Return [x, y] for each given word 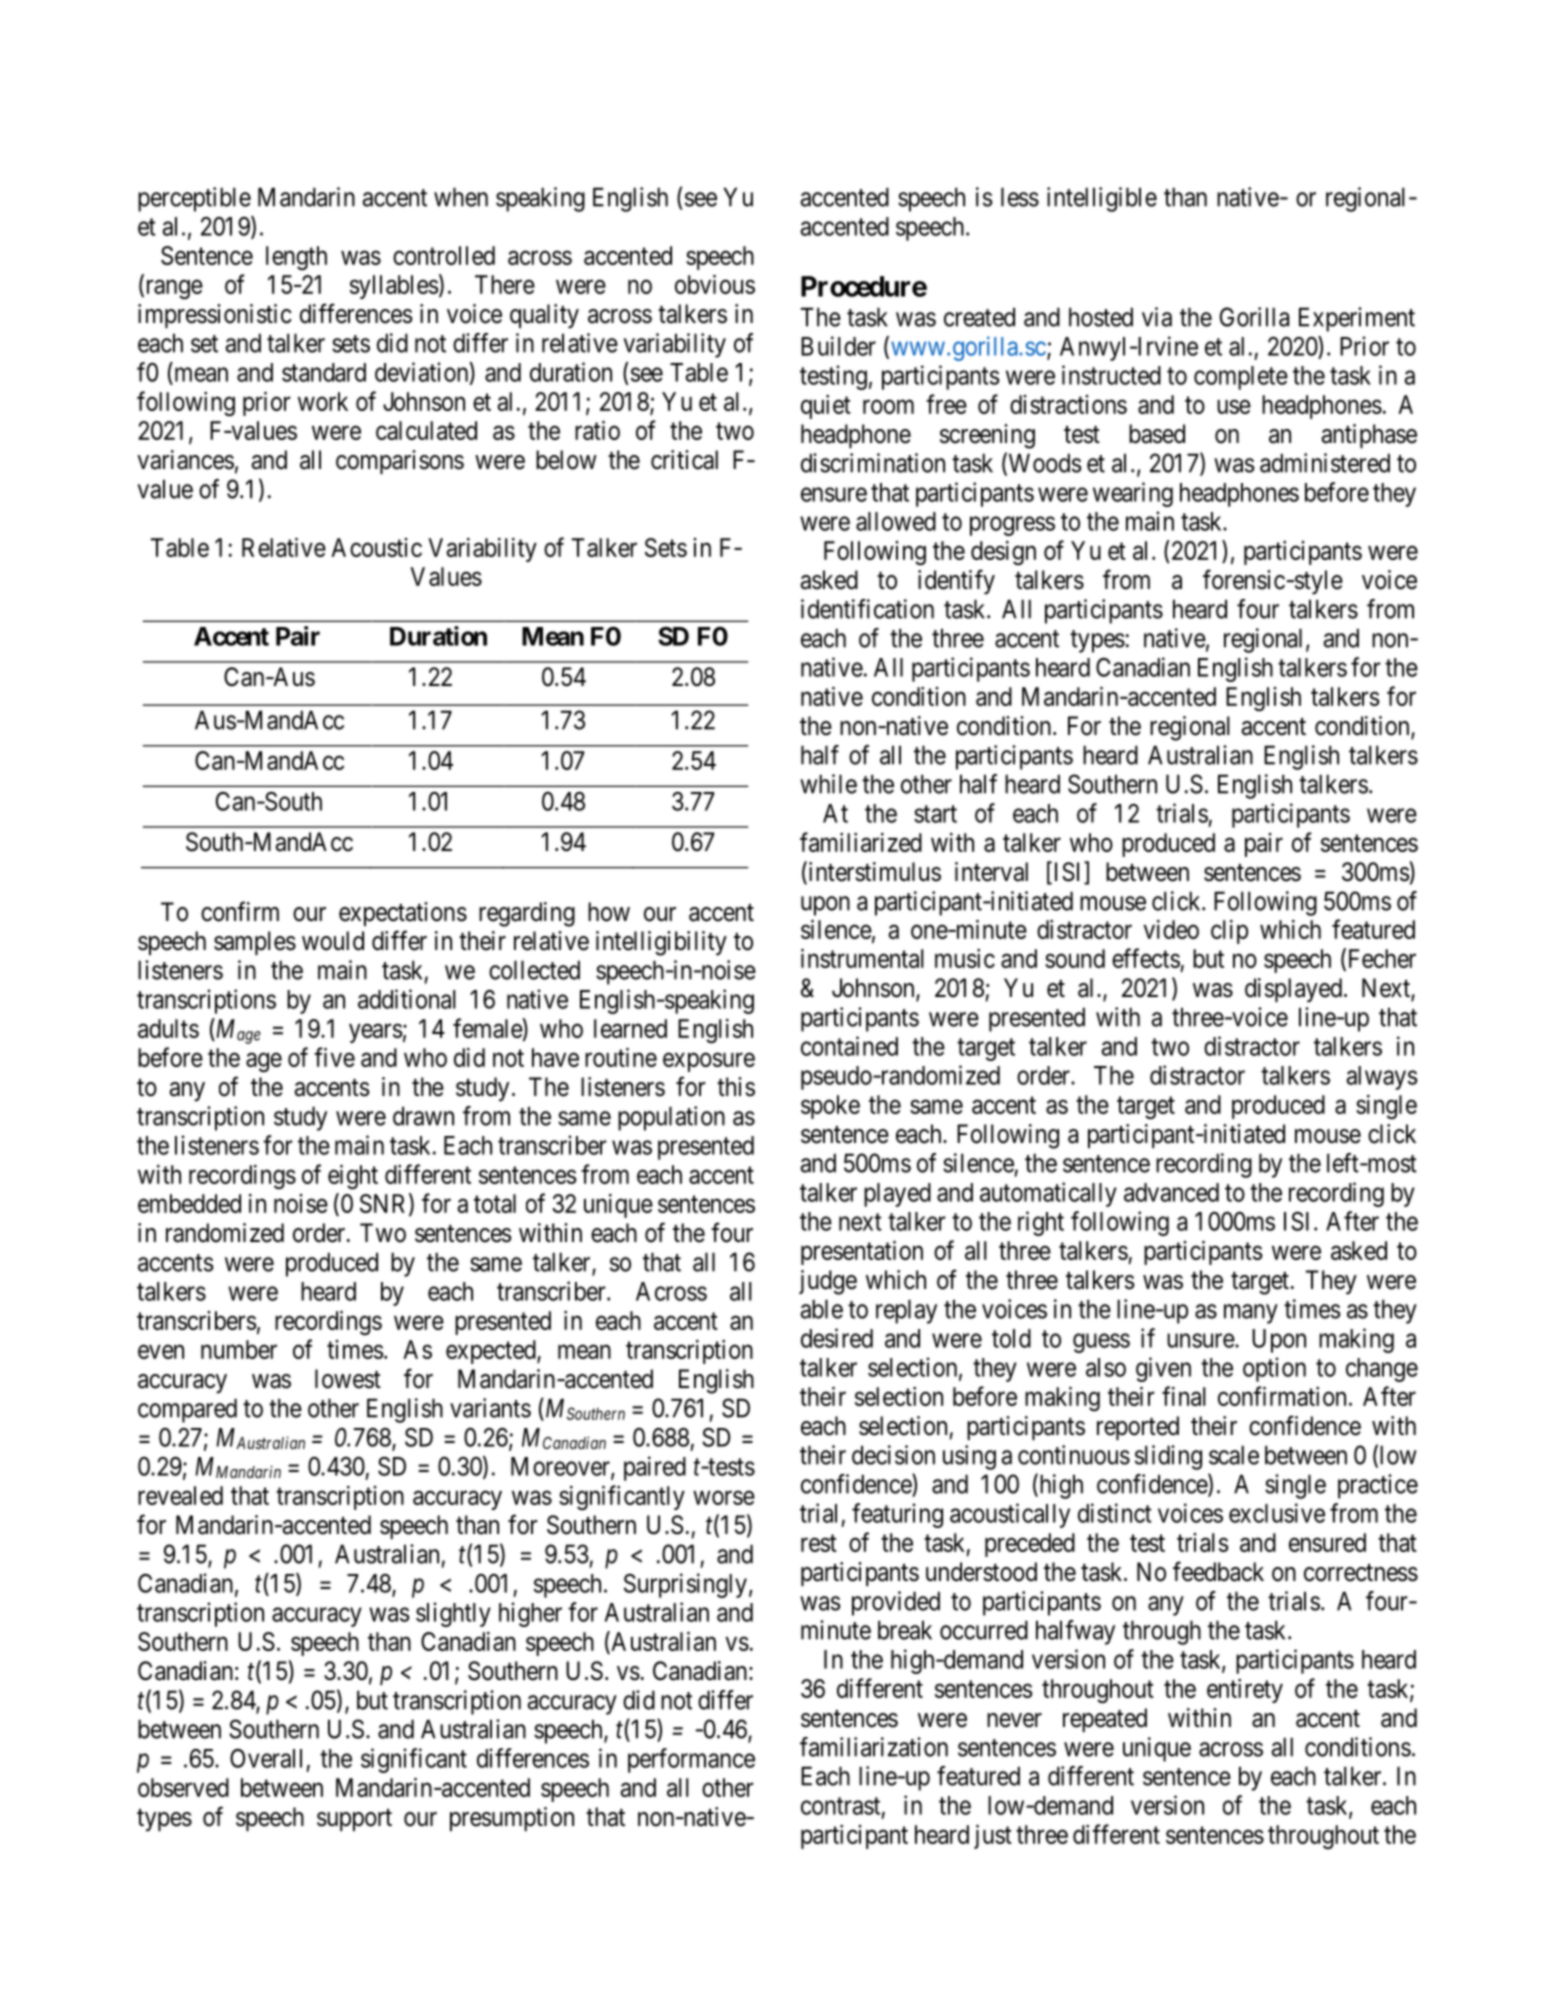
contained [849, 1046]
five [334, 1057]
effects [1146, 958]
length [296, 258]
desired [837, 1338]
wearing [1133, 494]
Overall [266, 1758]
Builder [838, 346]
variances [185, 460]
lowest [348, 1379]
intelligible [1102, 199]
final [1184, 1396]
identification [867, 609]
